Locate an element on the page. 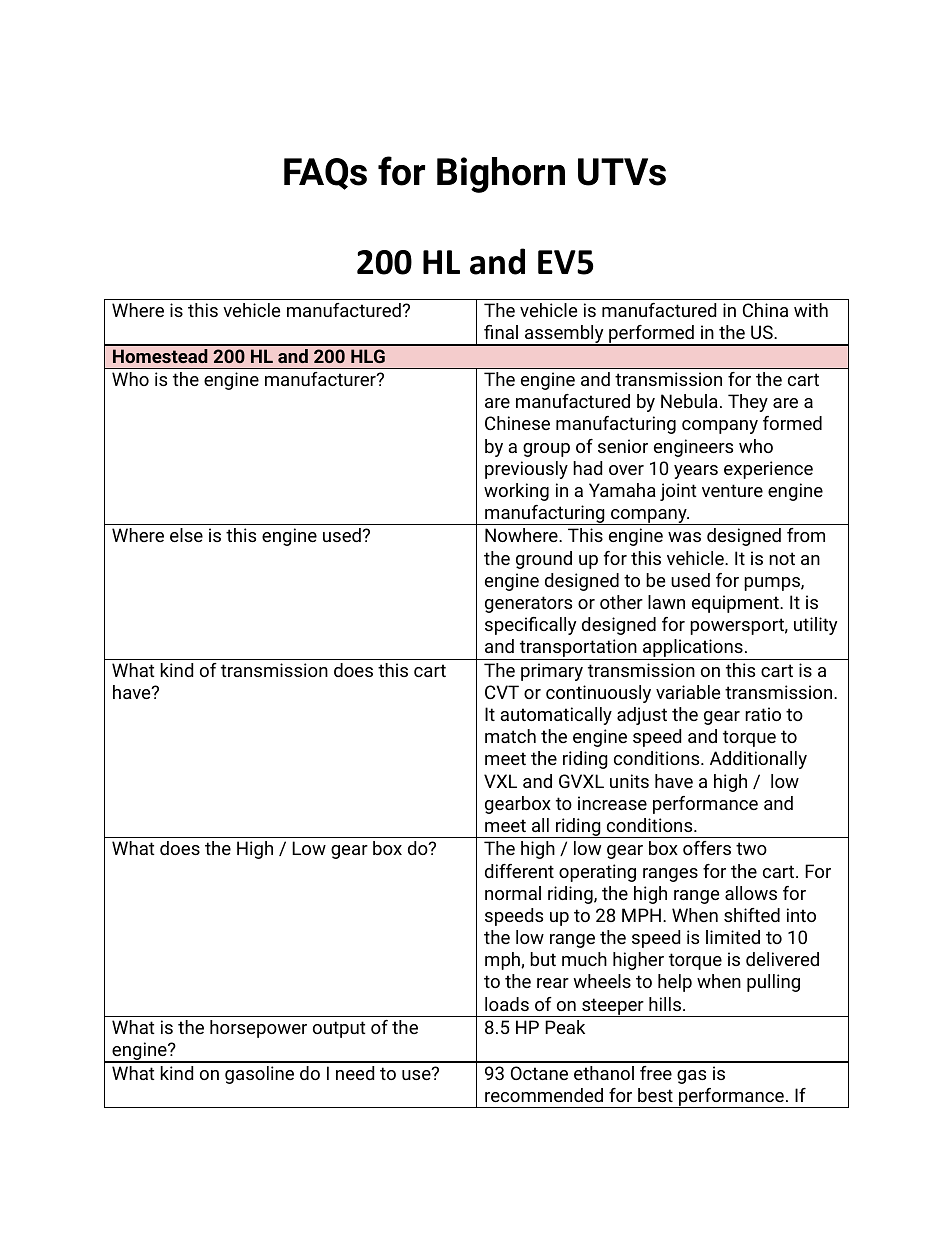 Image resolution: width=952 pixels, height=1233 pixels. assembly is located at coordinates (564, 335).
